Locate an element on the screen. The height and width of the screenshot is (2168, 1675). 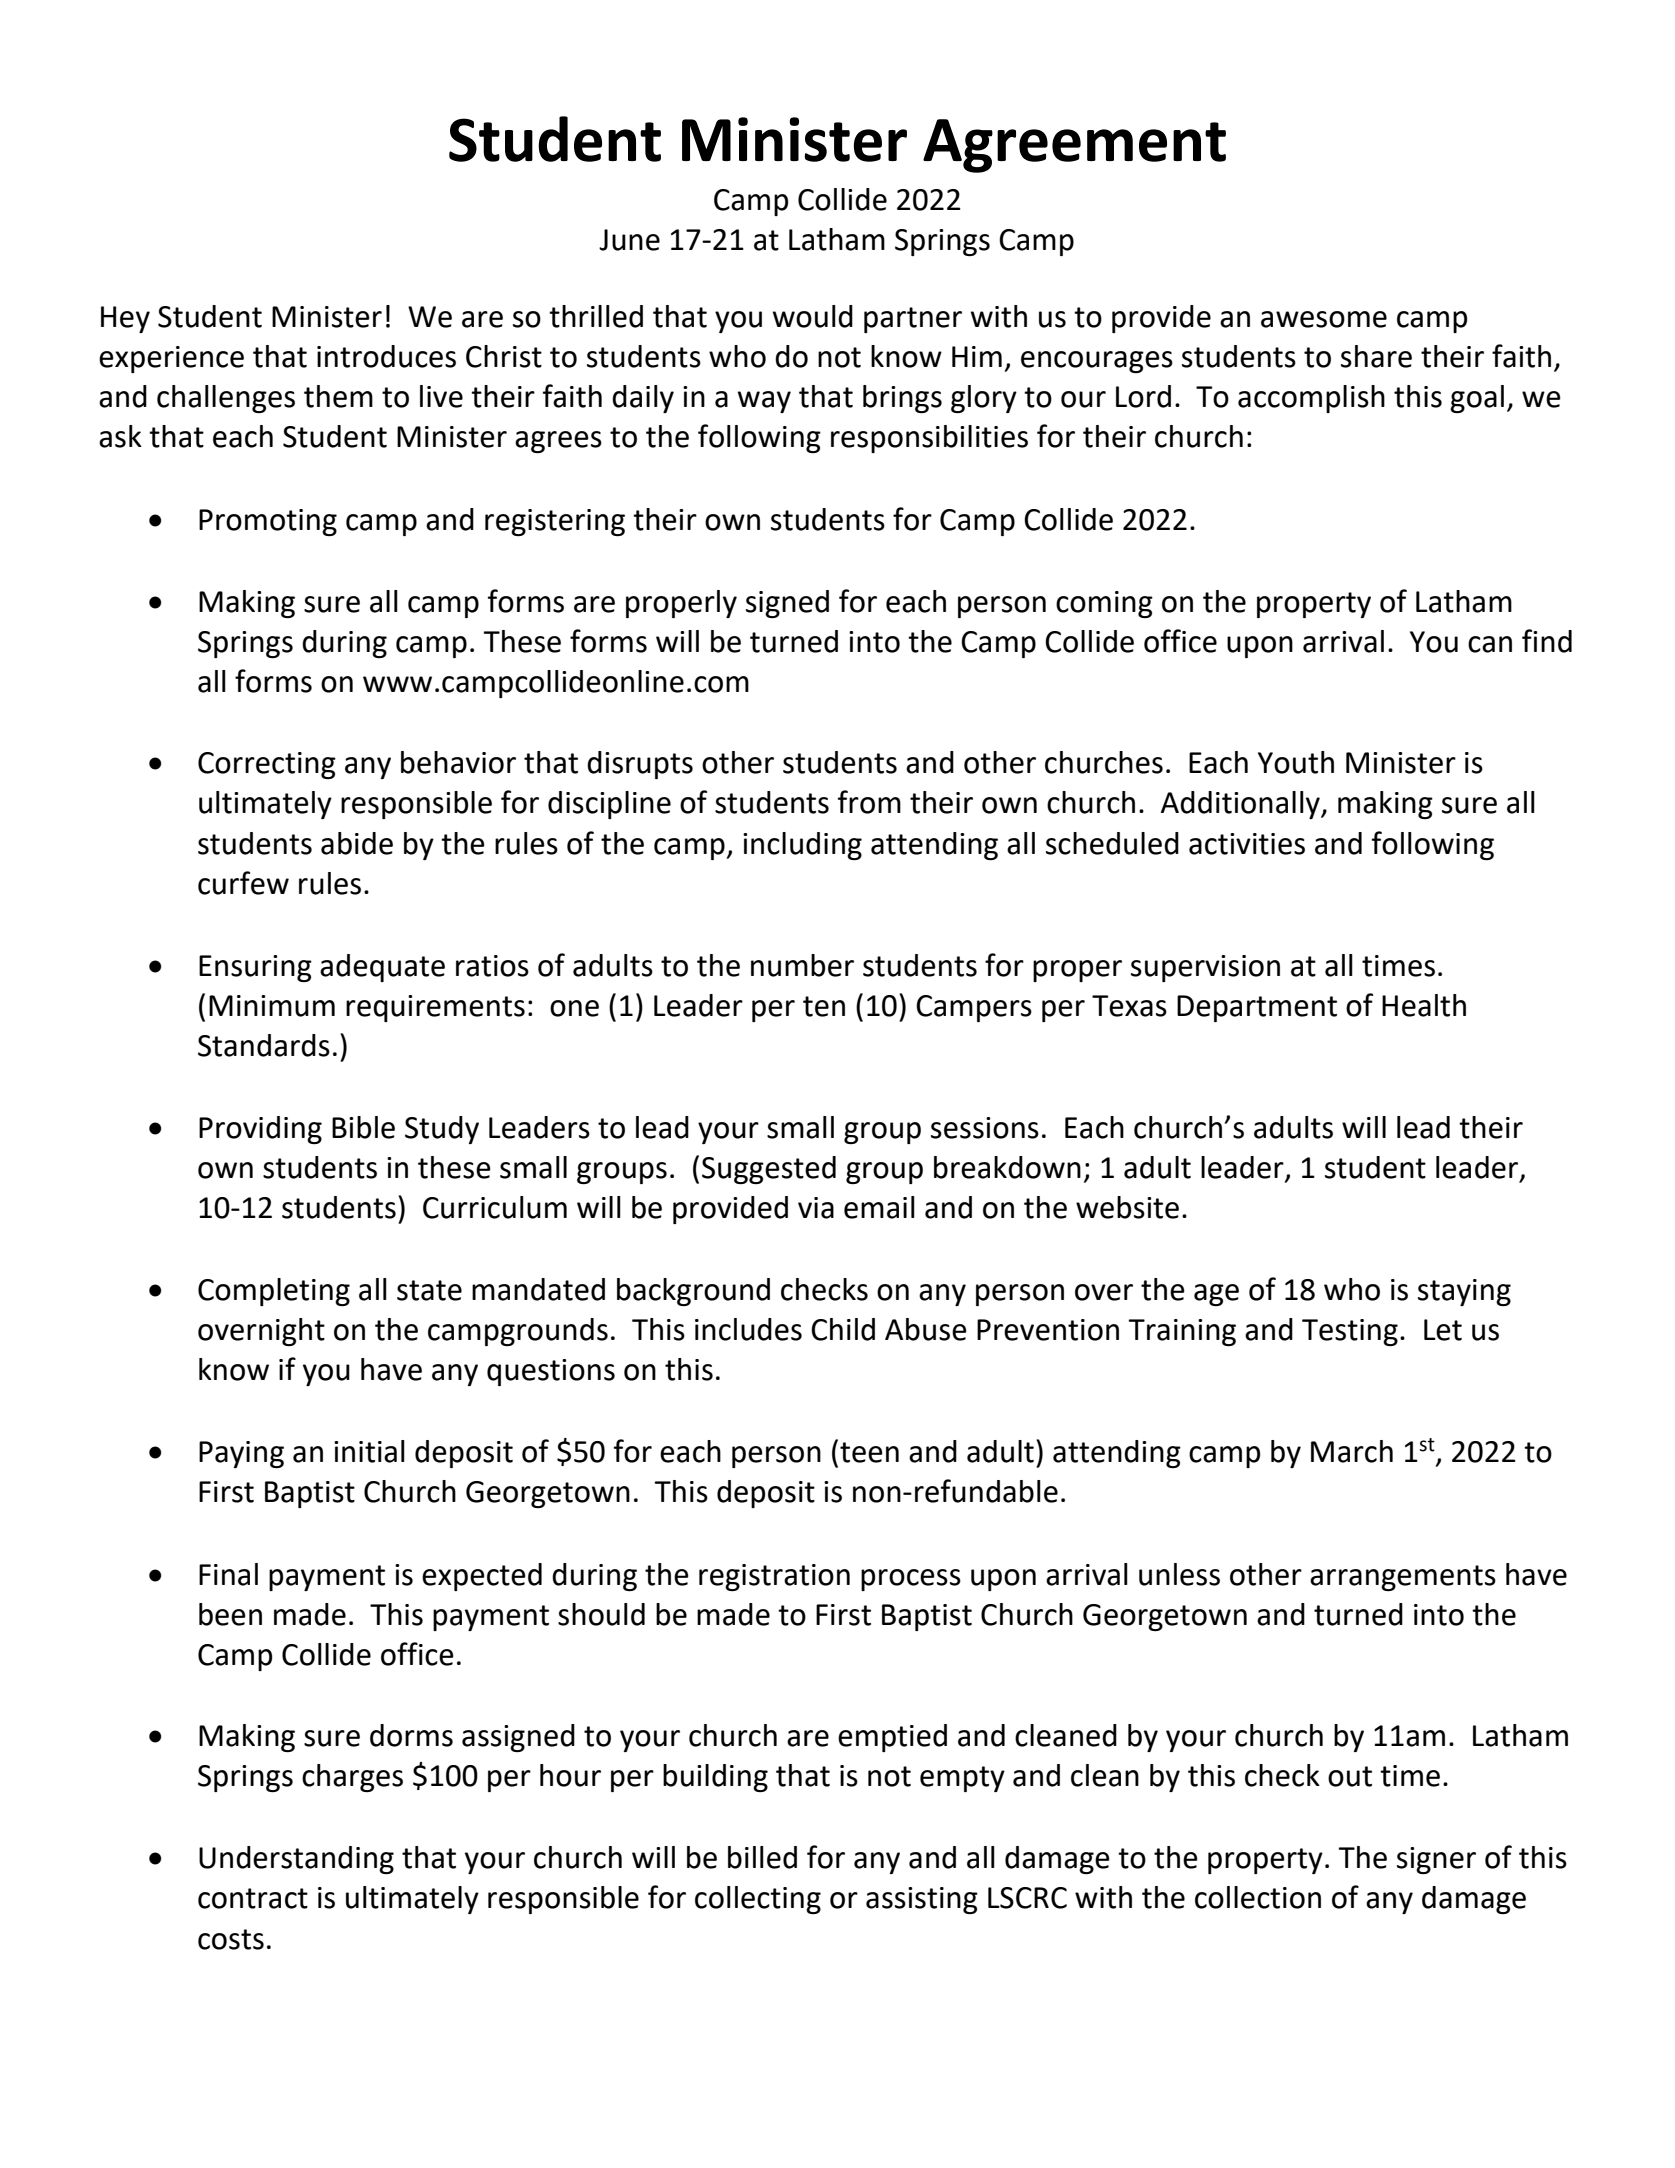
would is located at coordinates (813, 316).
